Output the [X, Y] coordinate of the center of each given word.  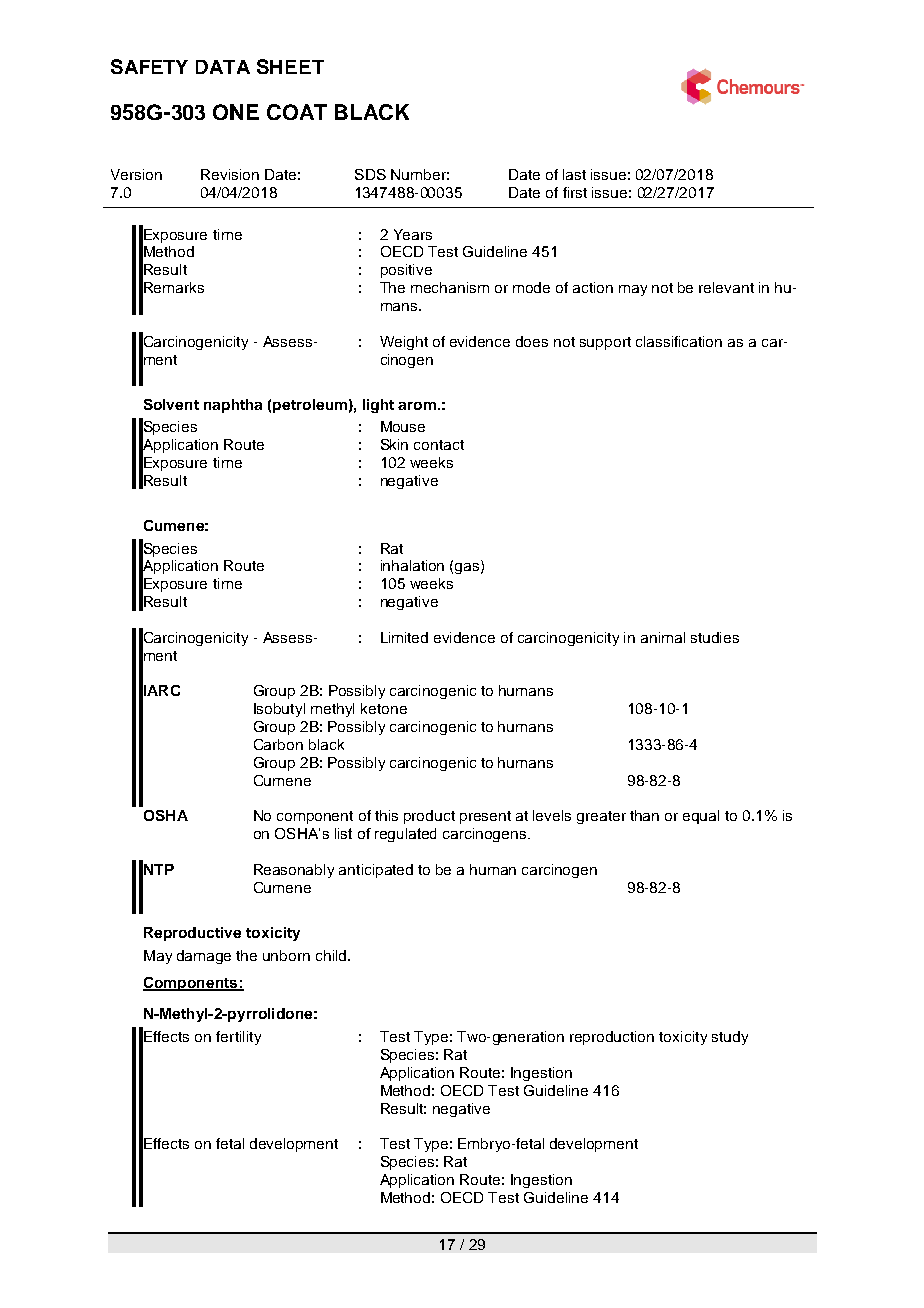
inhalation [412, 565]
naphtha [233, 406]
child [332, 955]
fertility [238, 1038]
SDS [370, 174]
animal [663, 637]
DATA [223, 67]
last [574, 174]
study [730, 1038]
